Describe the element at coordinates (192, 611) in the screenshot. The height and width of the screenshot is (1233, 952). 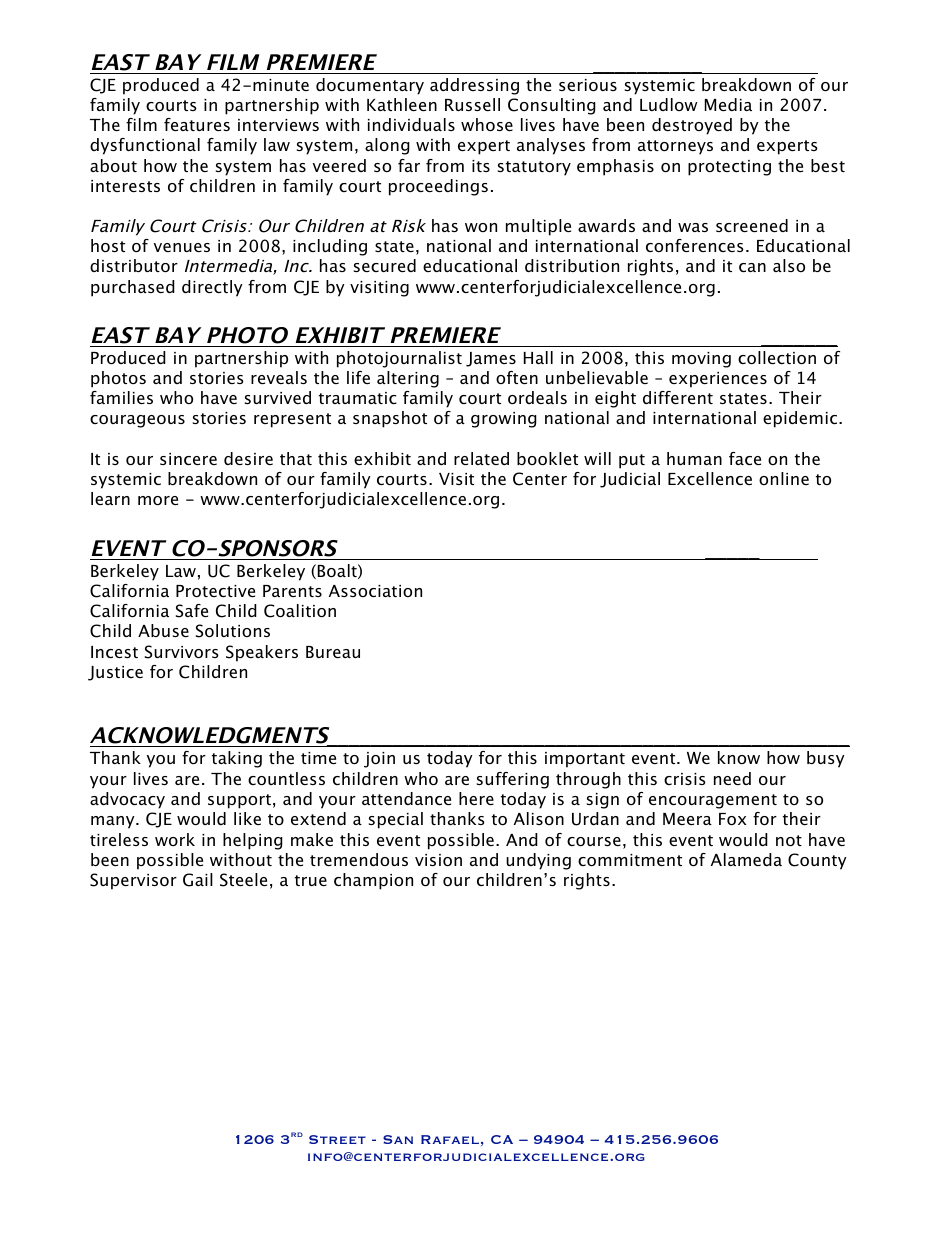
I see `Safe` at that location.
